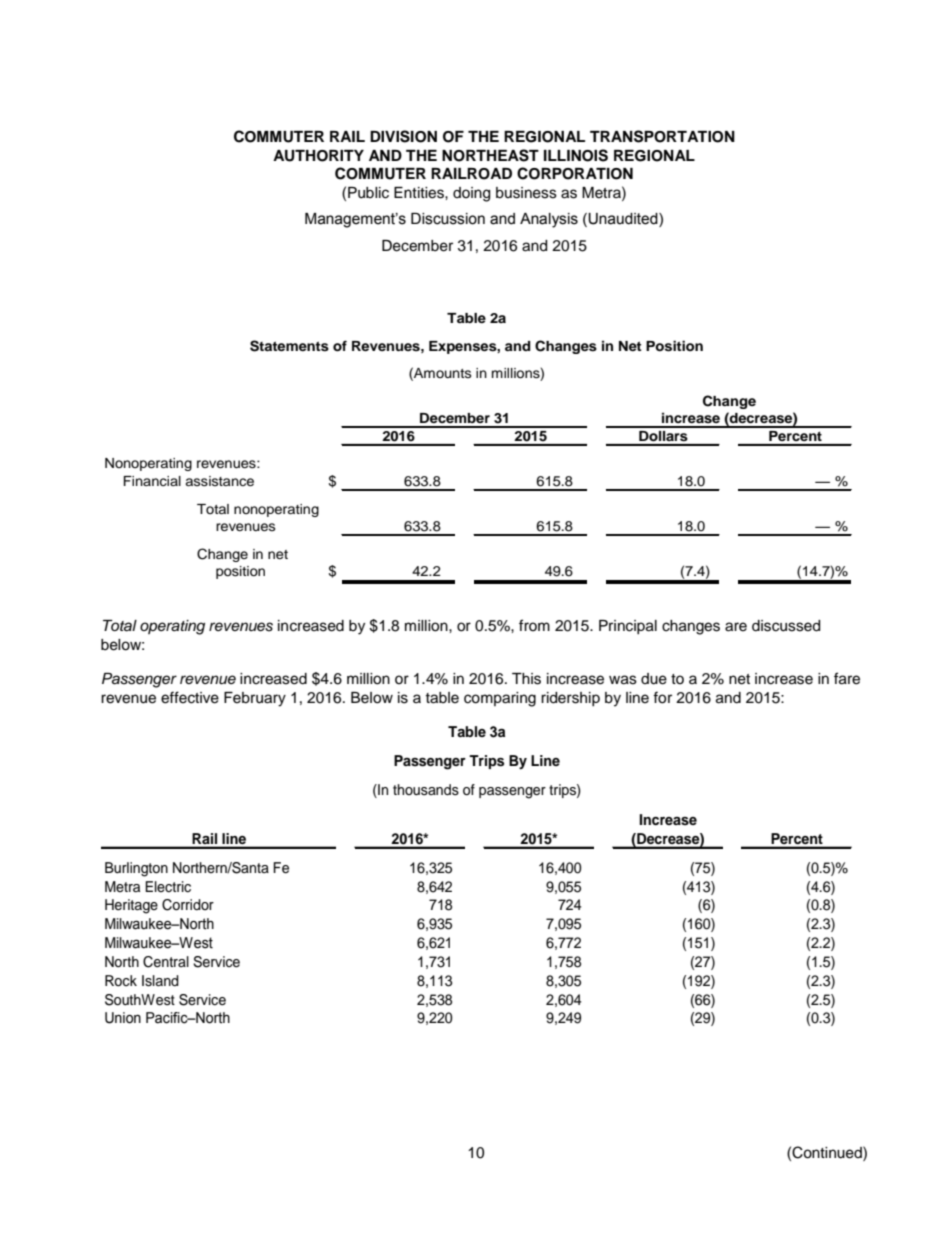  What do you see at coordinates (786, 626) in the screenshot?
I see `discussed` at bounding box center [786, 626].
